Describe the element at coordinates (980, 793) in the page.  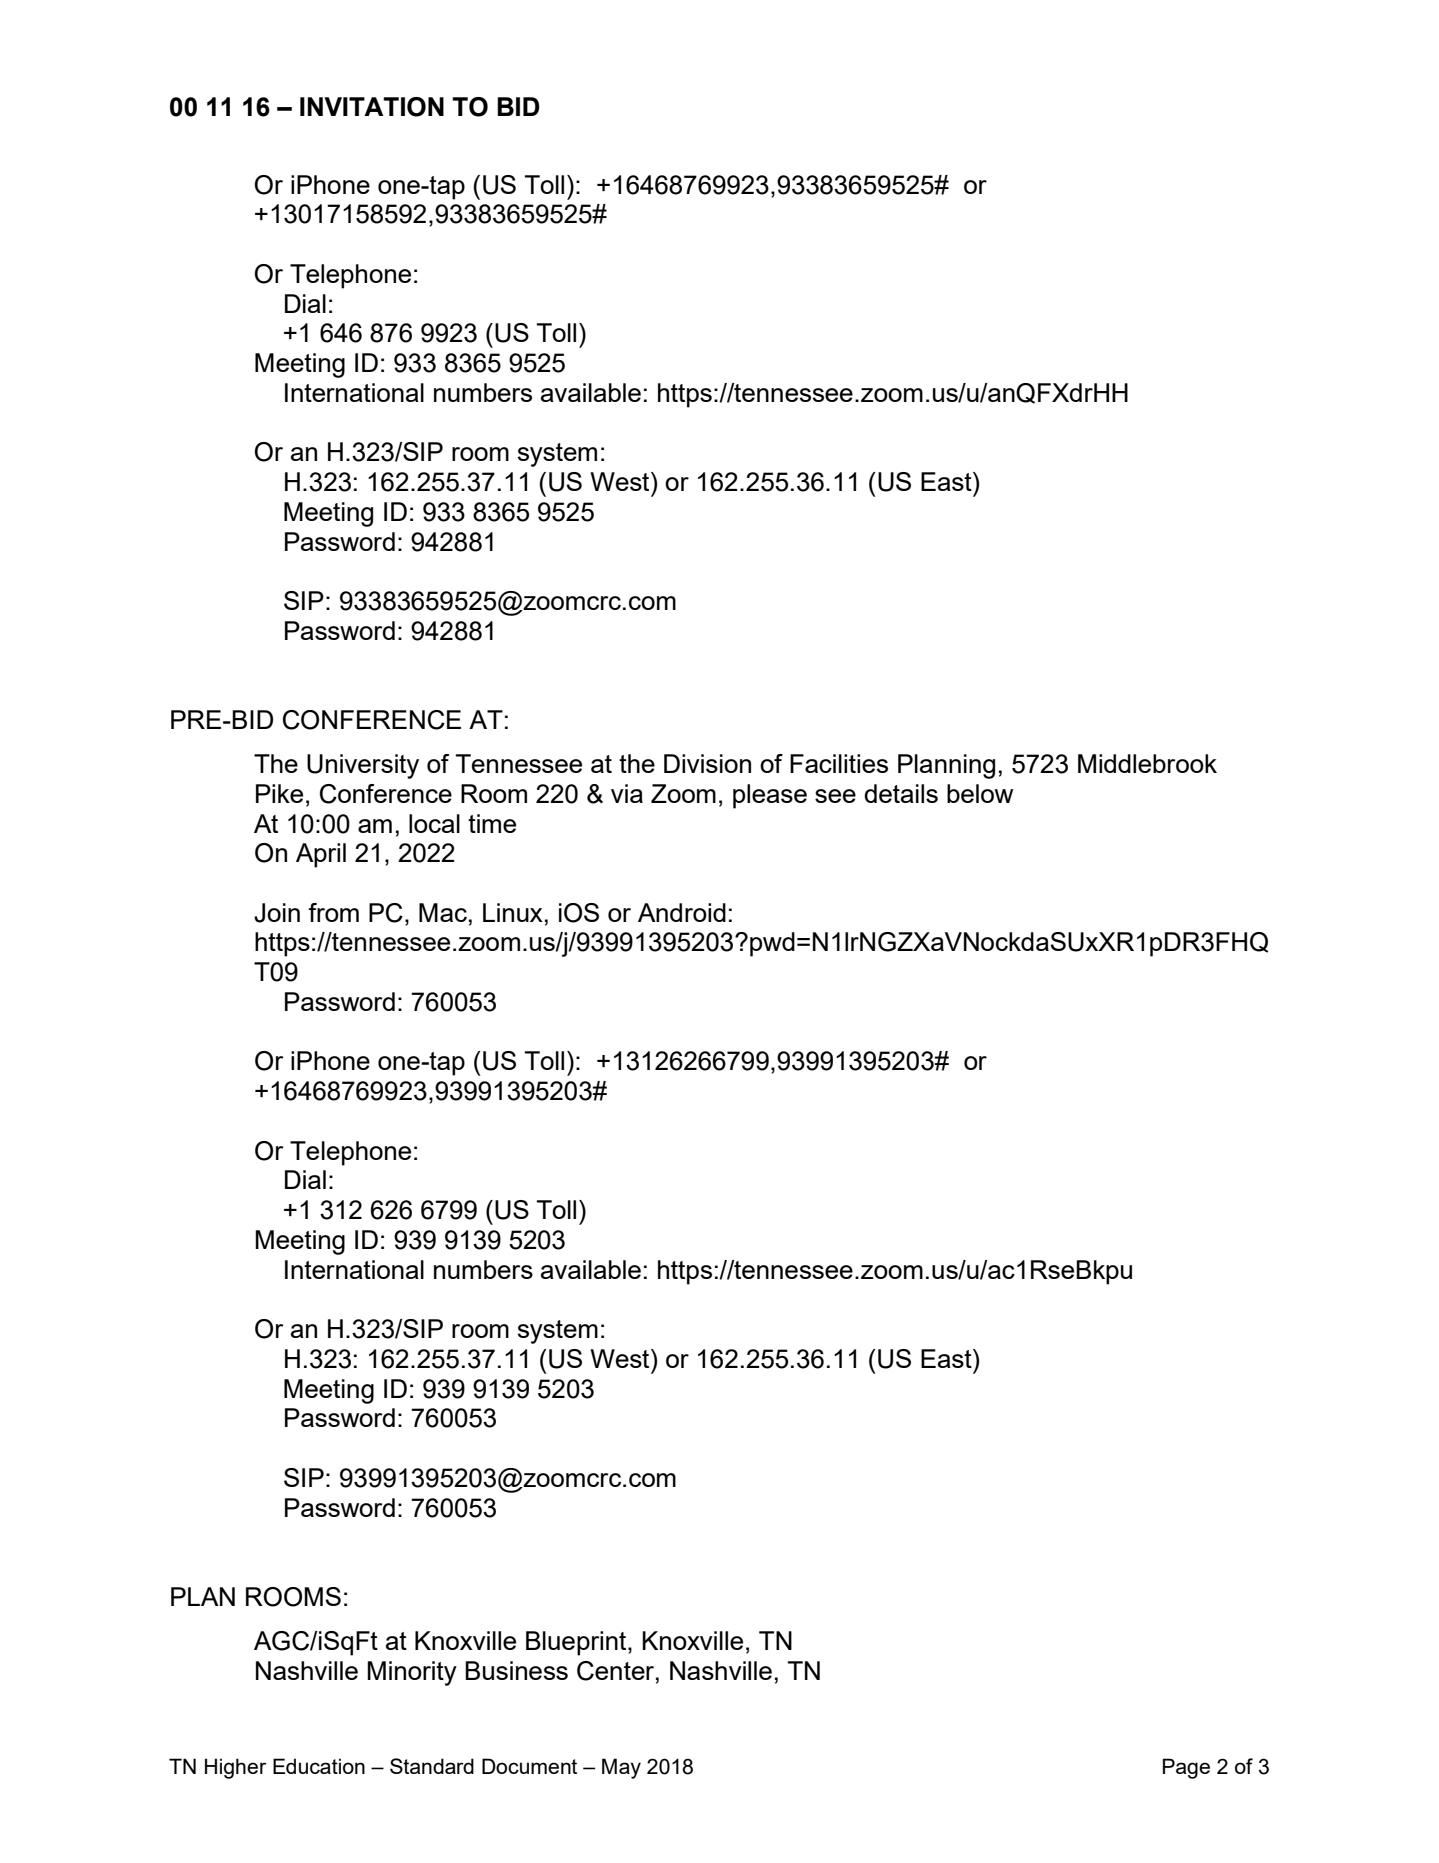
I see `below` at that location.
